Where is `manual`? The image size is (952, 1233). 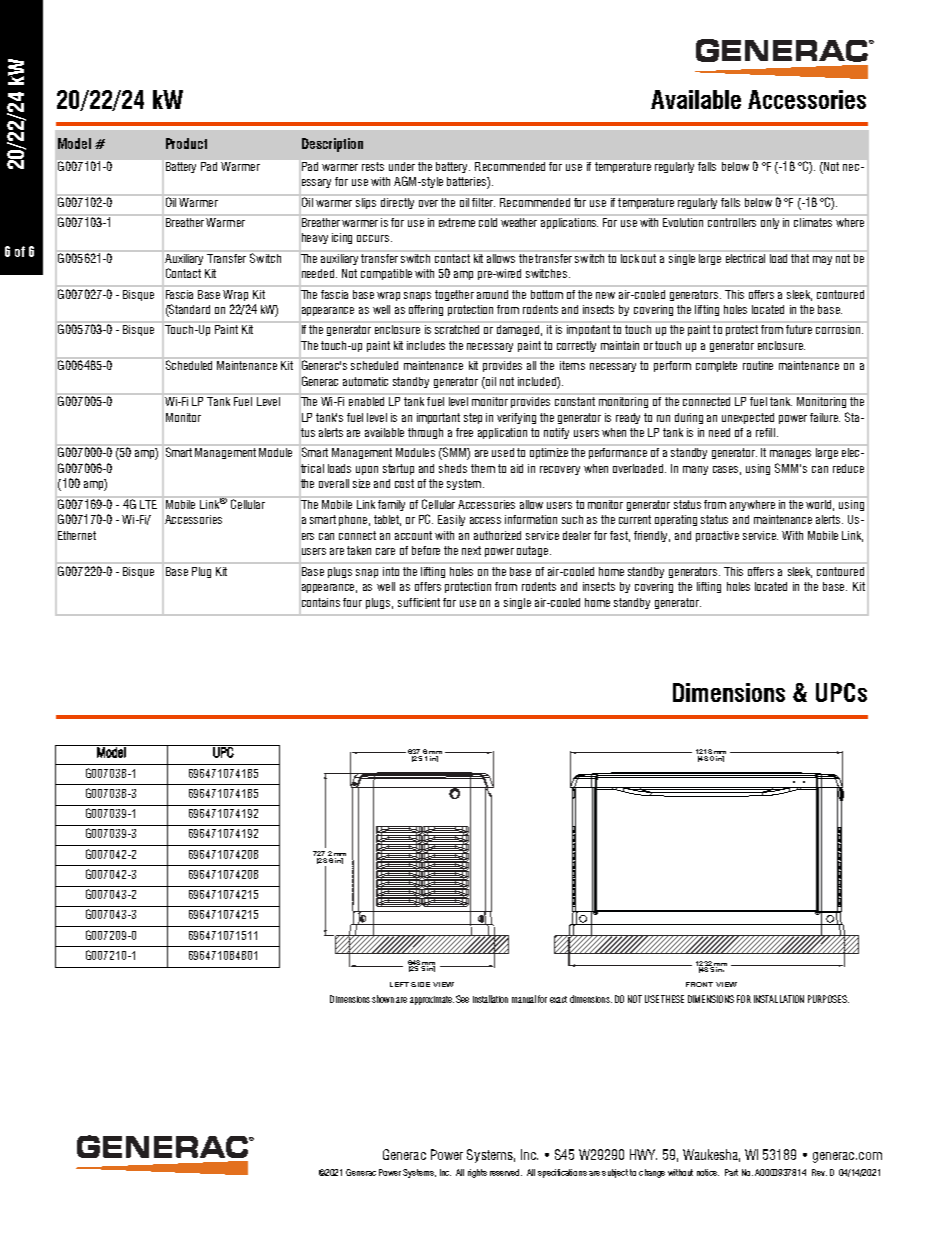 manual is located at coordinates (524, 999).
